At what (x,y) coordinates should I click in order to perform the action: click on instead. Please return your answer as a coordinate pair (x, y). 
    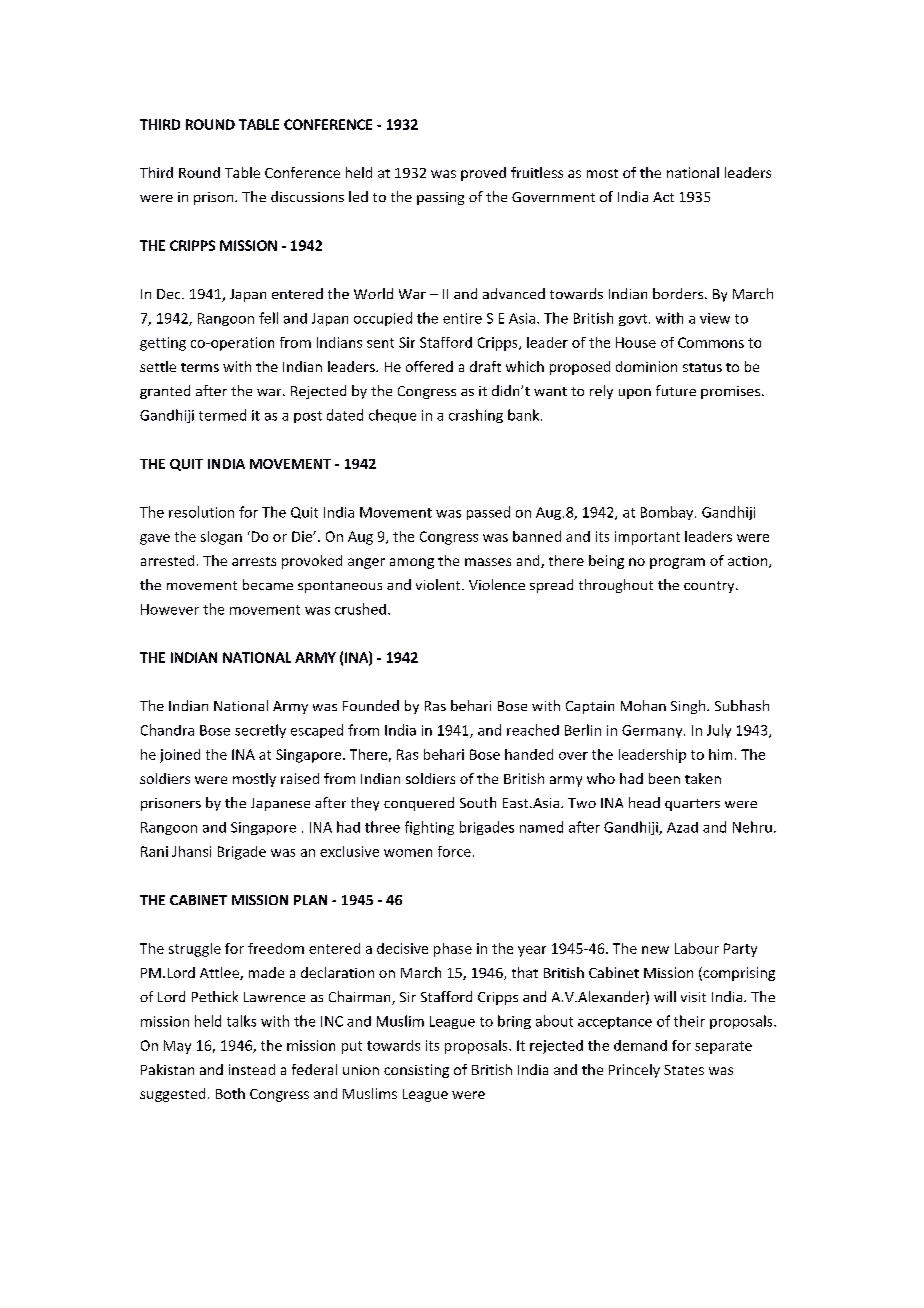
    Looking at the image, I should click on (252, 1069).
